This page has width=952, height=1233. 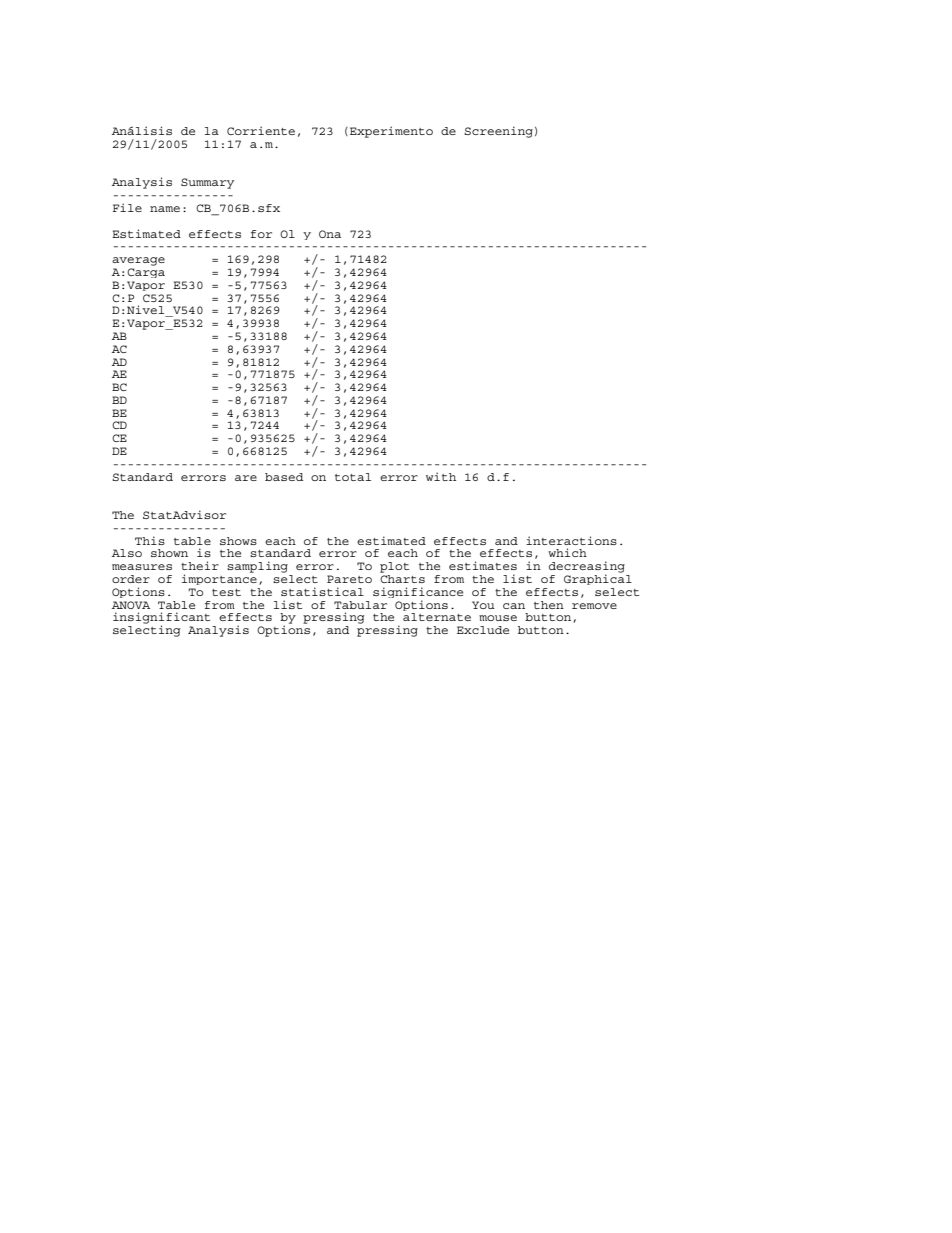 I want to click on Summary, so click(x=207, y=183).
